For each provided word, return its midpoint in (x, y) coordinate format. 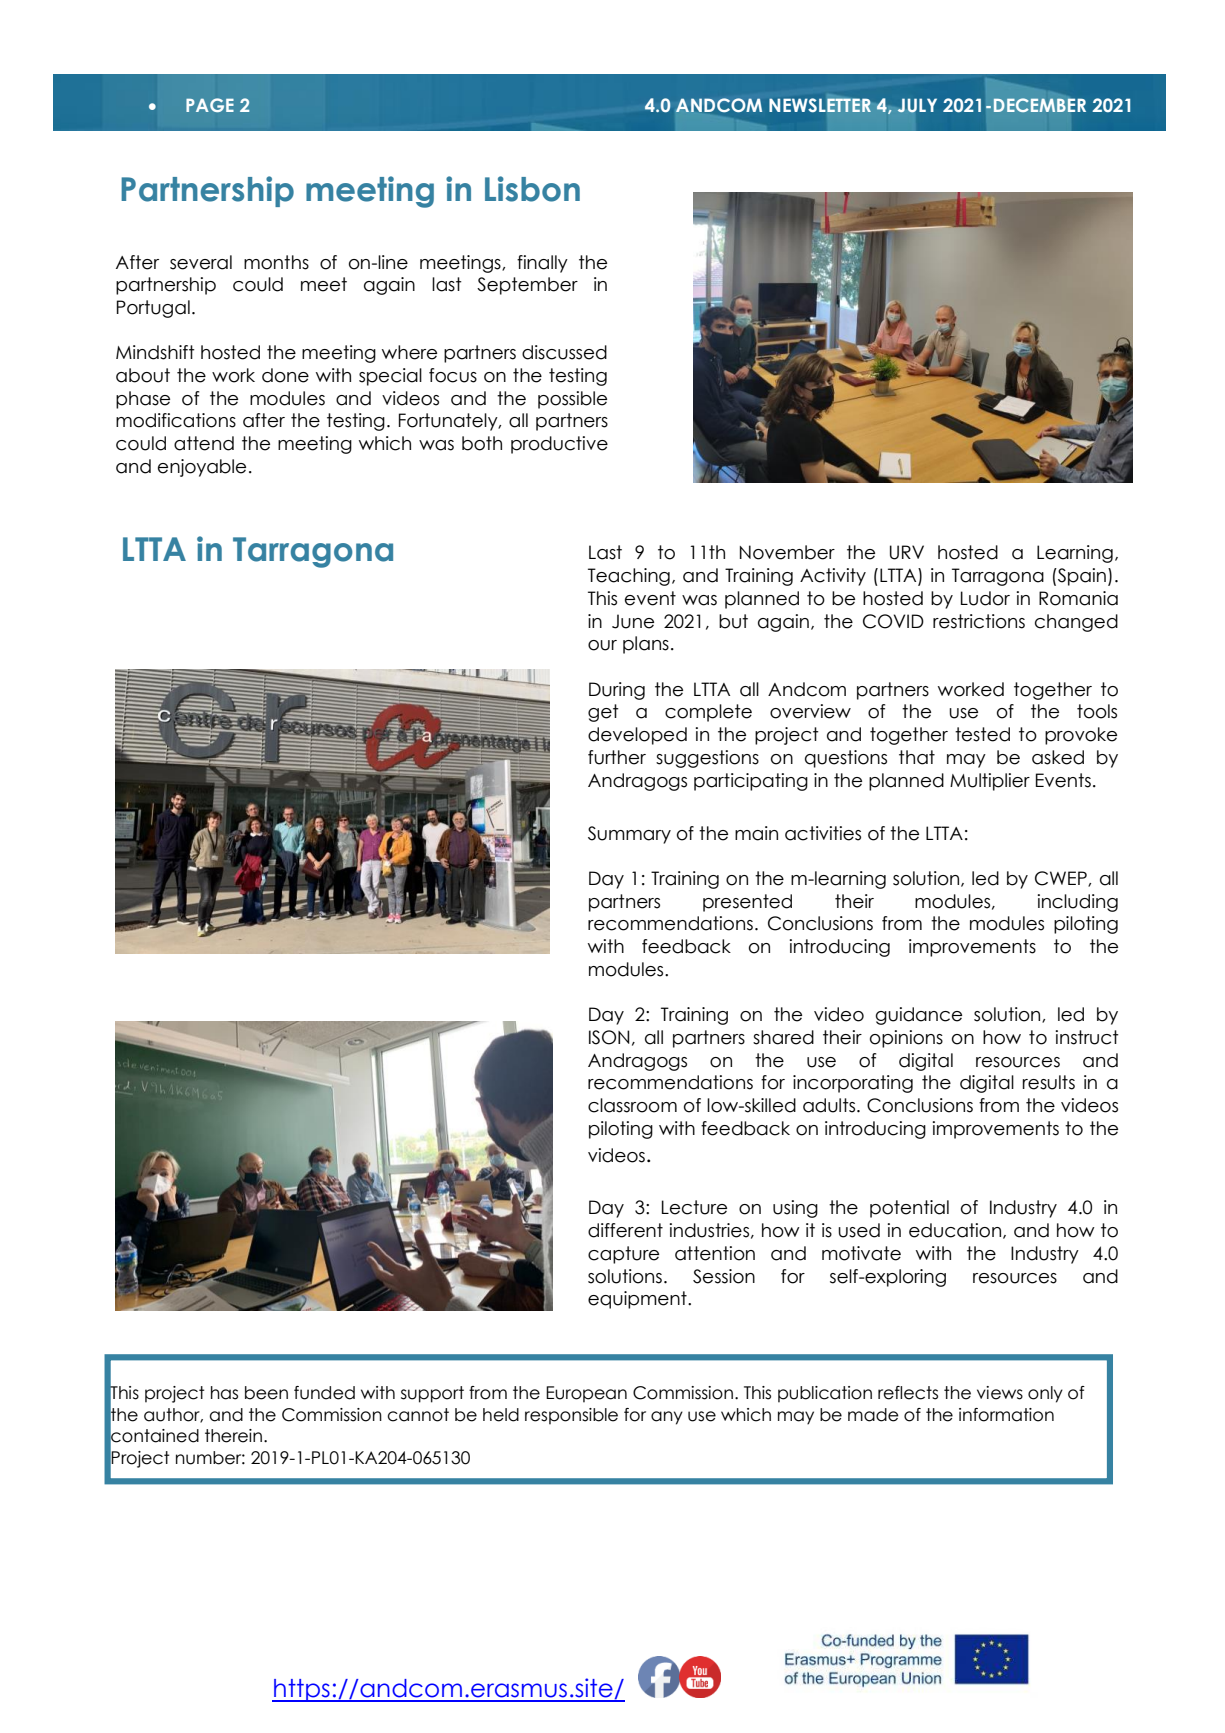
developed (637, 736)
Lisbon (532, 189)
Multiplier (990, 782)
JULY (917, 105)
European (586, 1394)
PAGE (210, 105)
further (617, 757)
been (266, 1393)
